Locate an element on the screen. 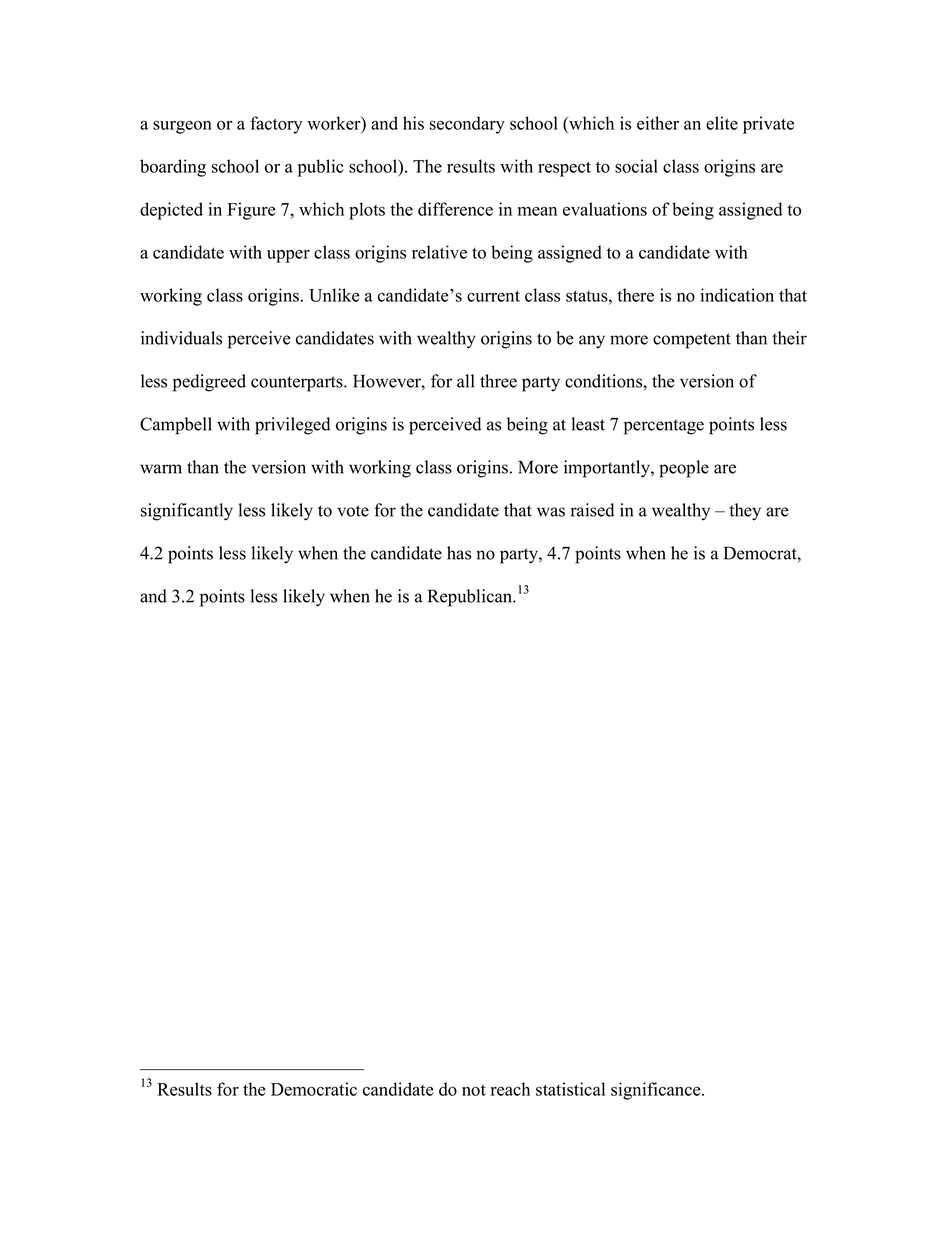  people is located at coordinates (684, 469).
